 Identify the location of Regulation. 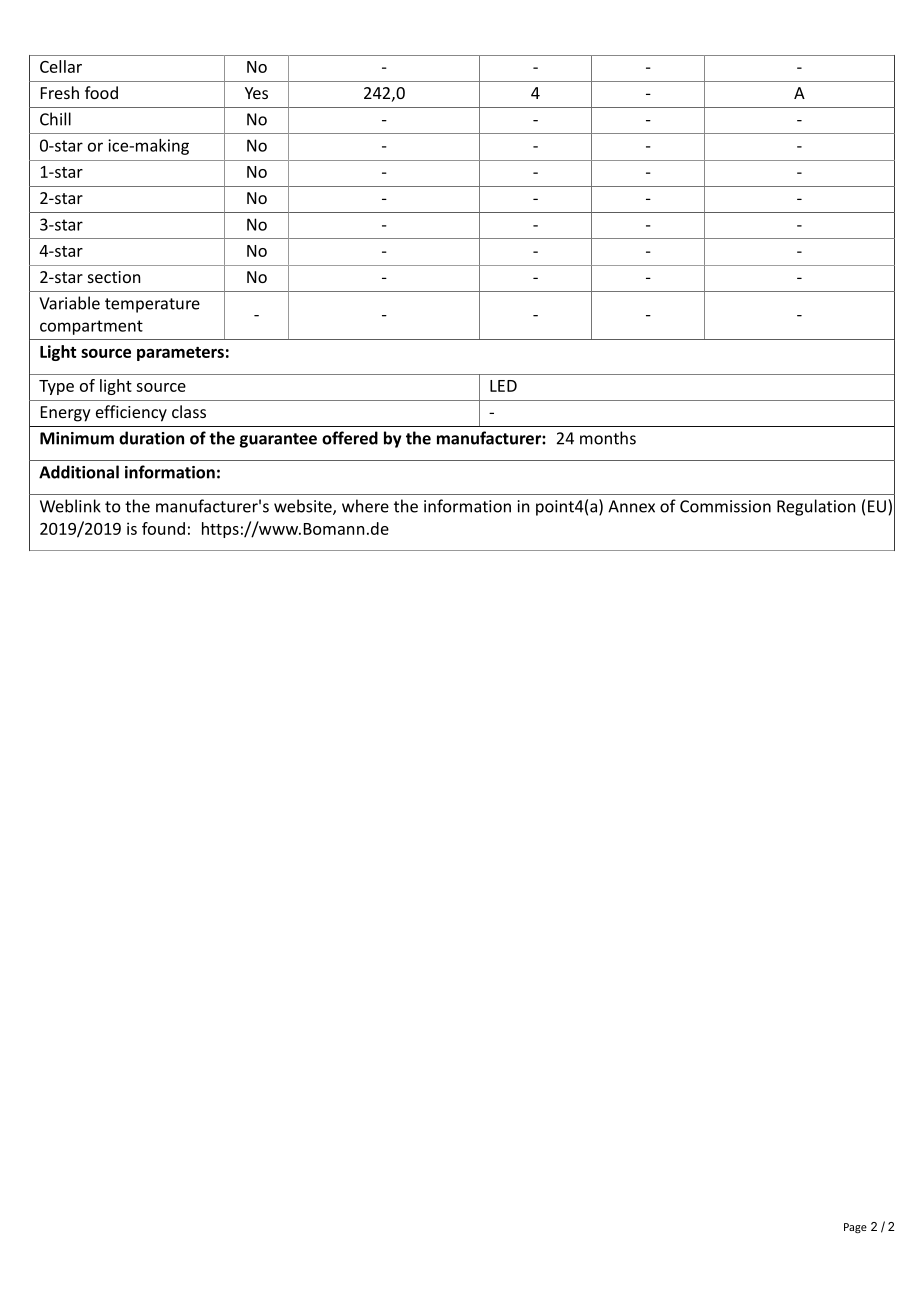
(816, 507).
